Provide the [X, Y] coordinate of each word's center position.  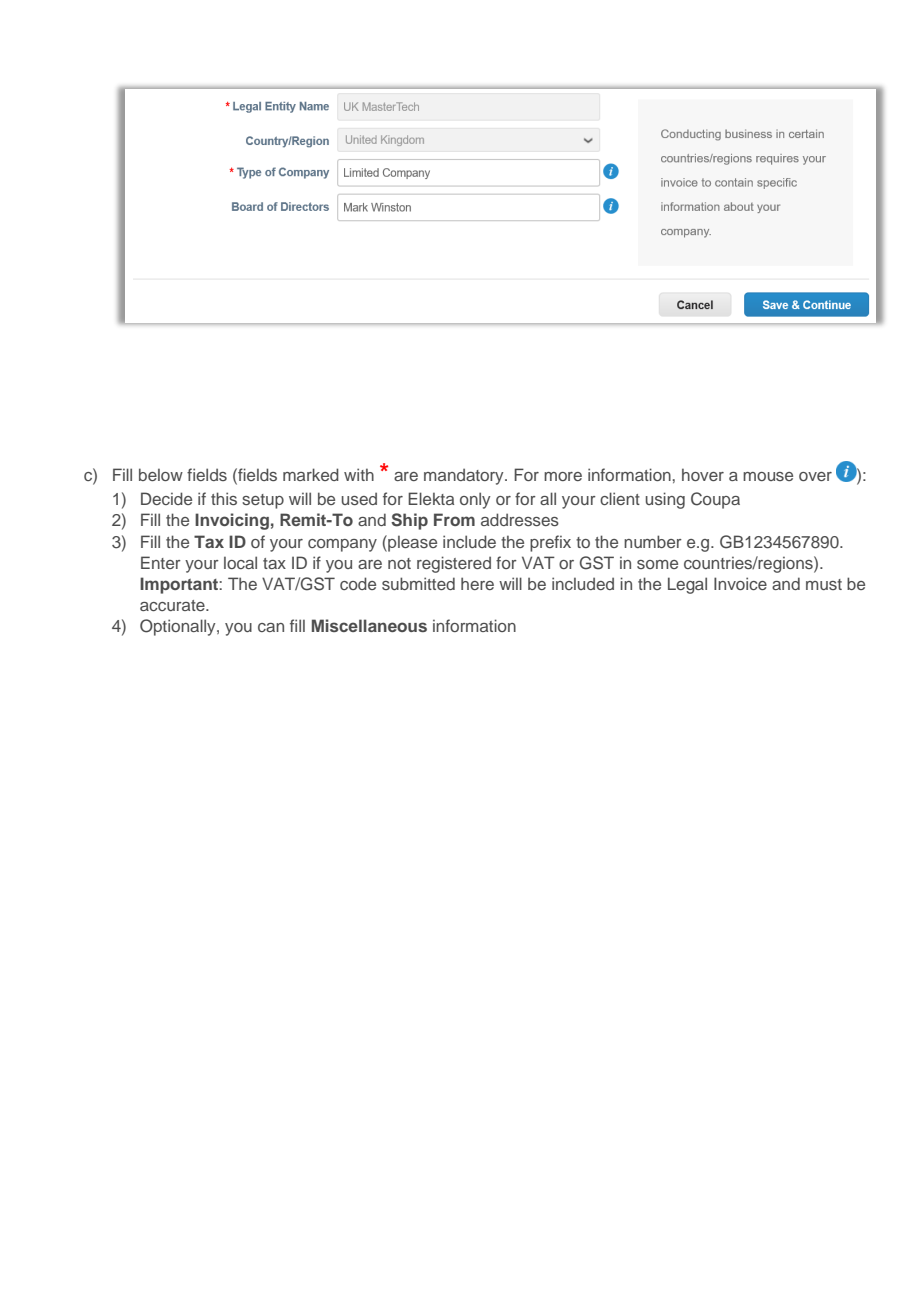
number [653, 541]
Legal [687, 585]
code [358, 583]
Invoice [740, 583]
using [665, 500]
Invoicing [232, 521]
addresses [520, 519]
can [271, 627]
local [240, 562]
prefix [550, 543]
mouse [768, 476]
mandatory [465, 476]
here [477, 583]
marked [311, 474]
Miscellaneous [369, 625]
